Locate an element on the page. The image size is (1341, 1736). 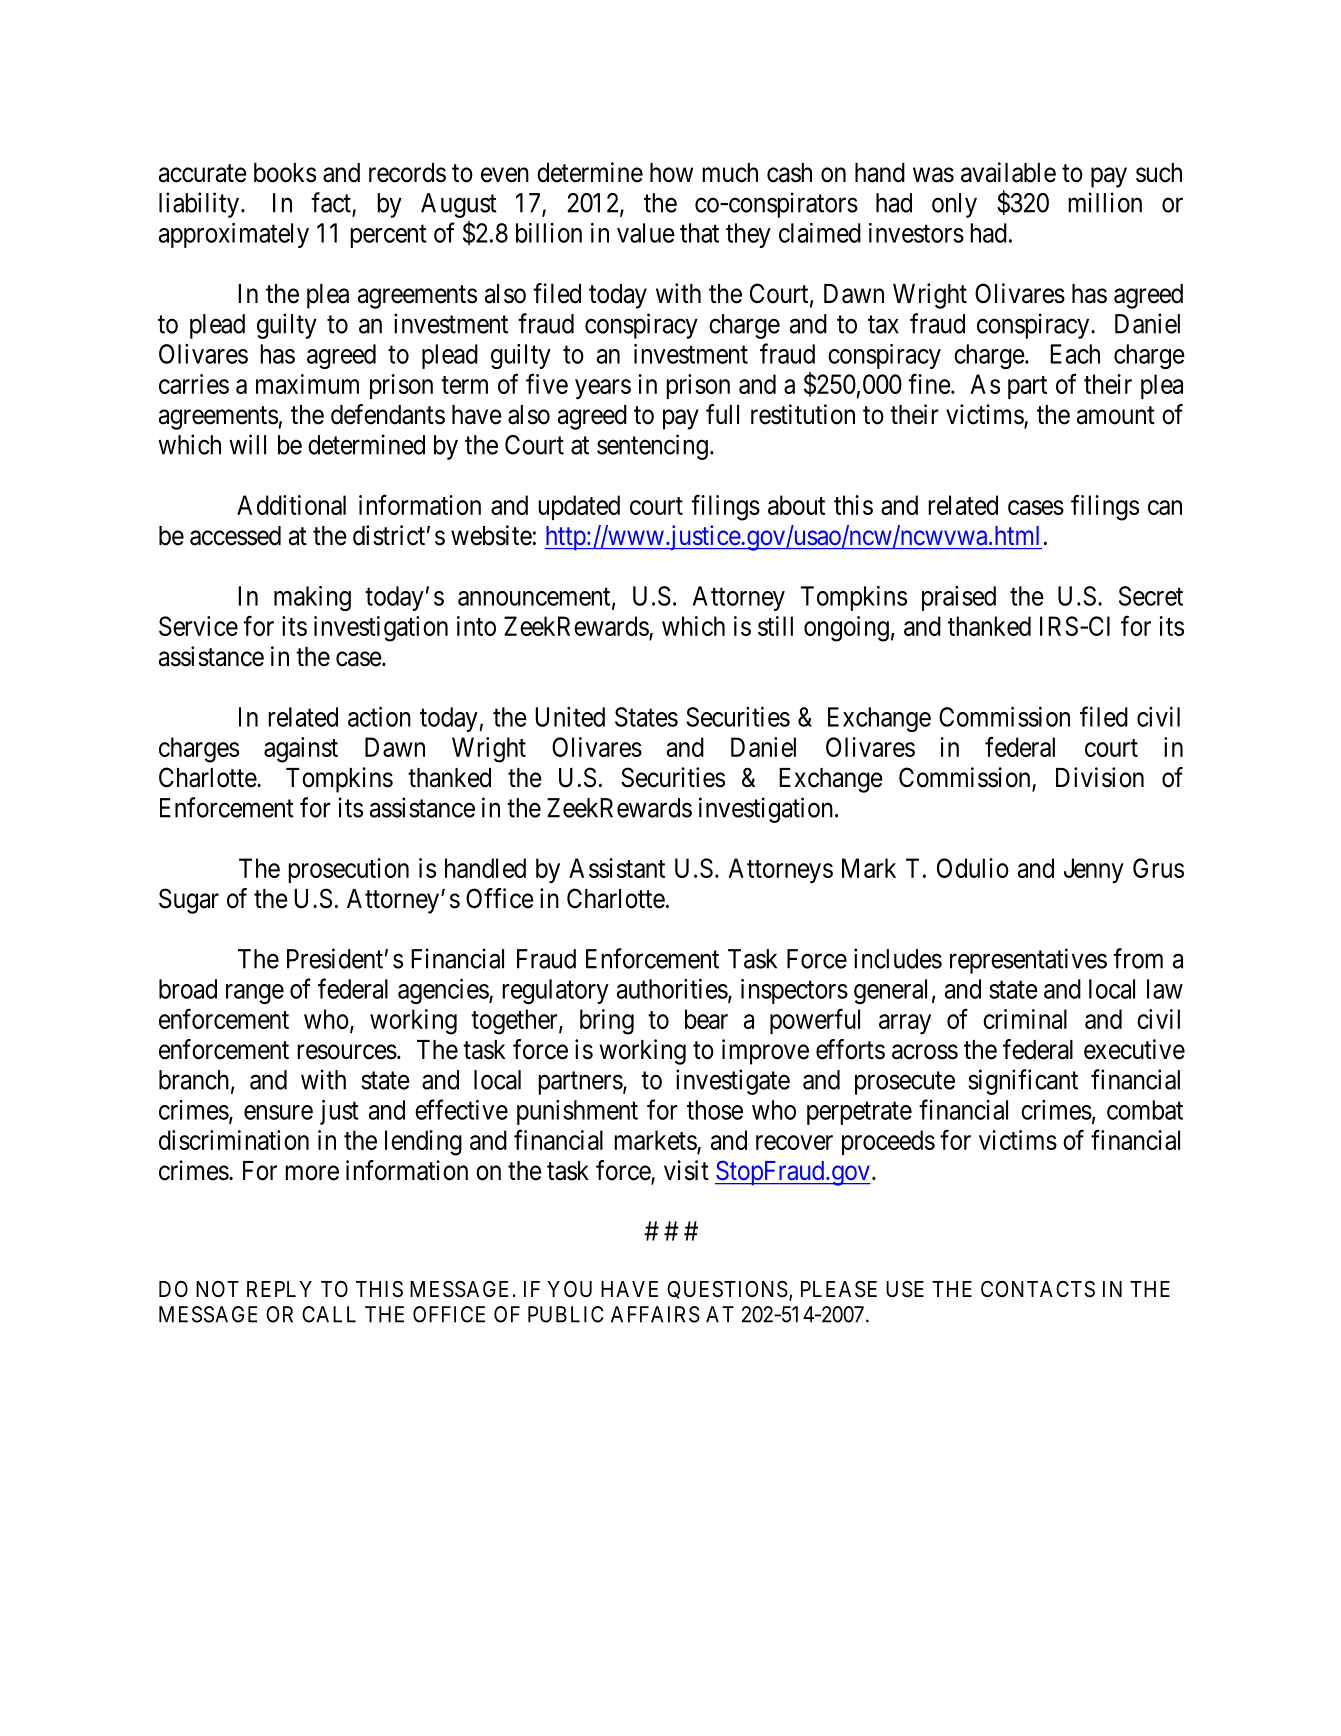
that is located at coordinates (699, 233).
